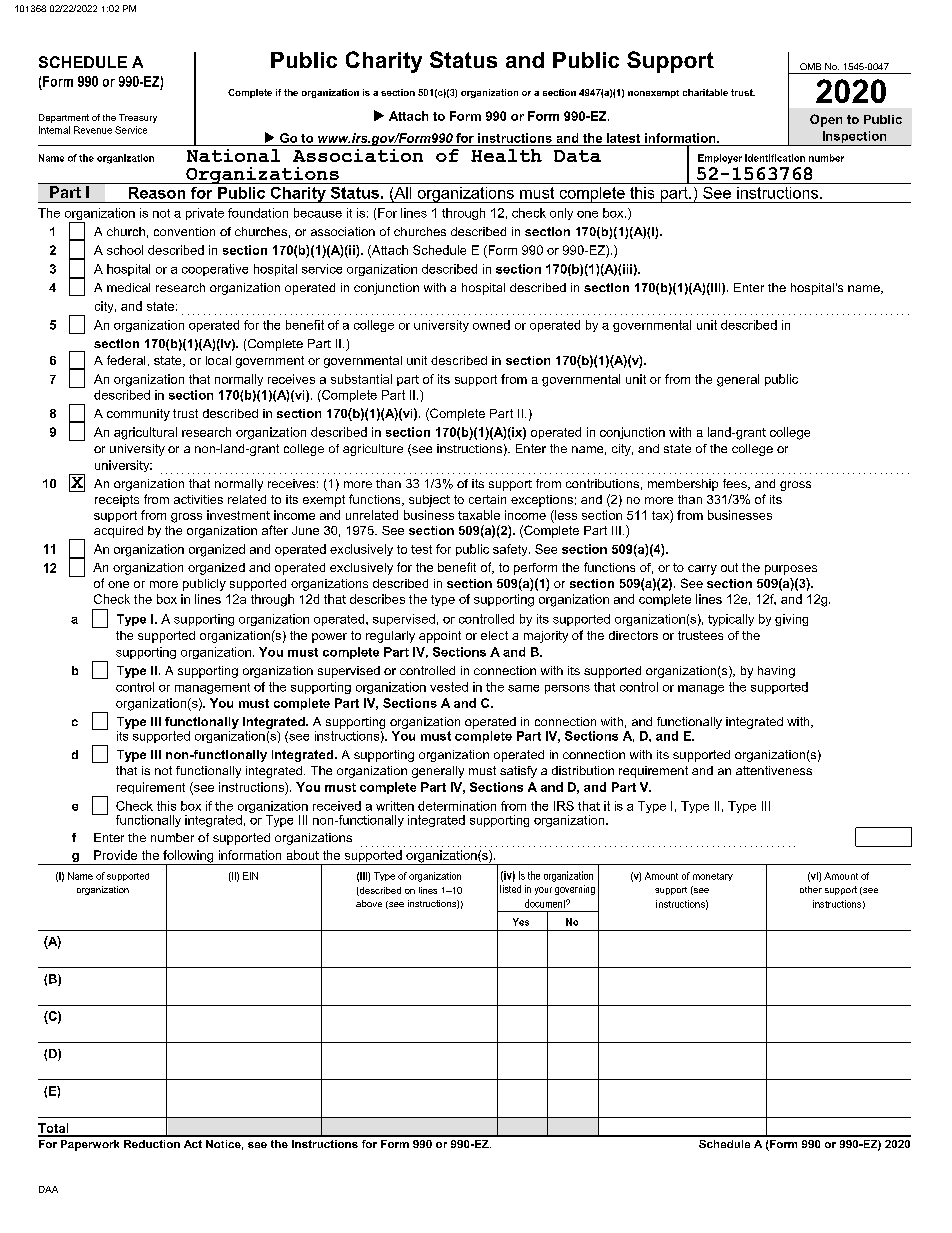  What do you see at coordinates (705, 92) in the page?
I see `charitable` at bounding box center [705, 92].
